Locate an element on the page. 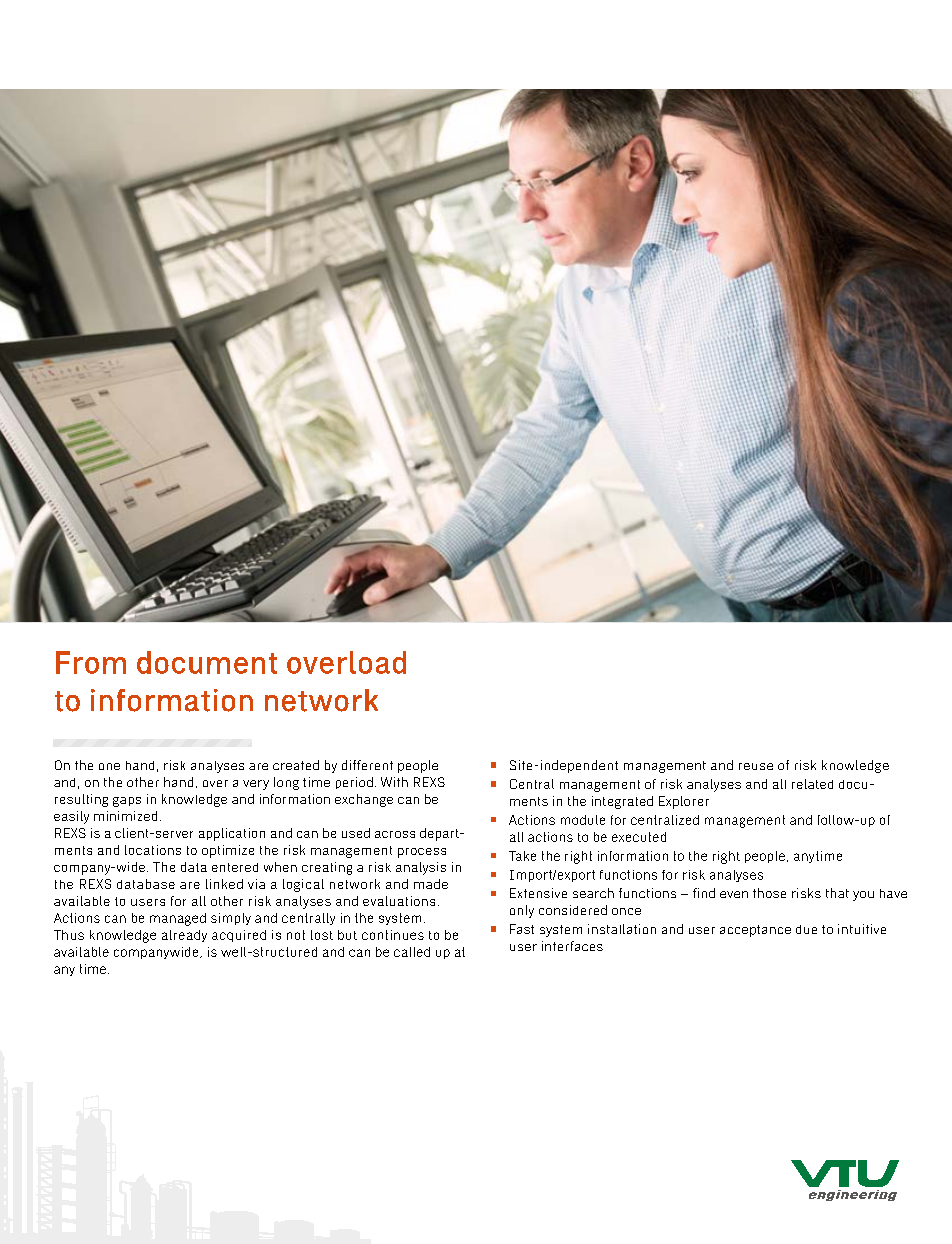  reuse is located at coordinates (756, 766).
